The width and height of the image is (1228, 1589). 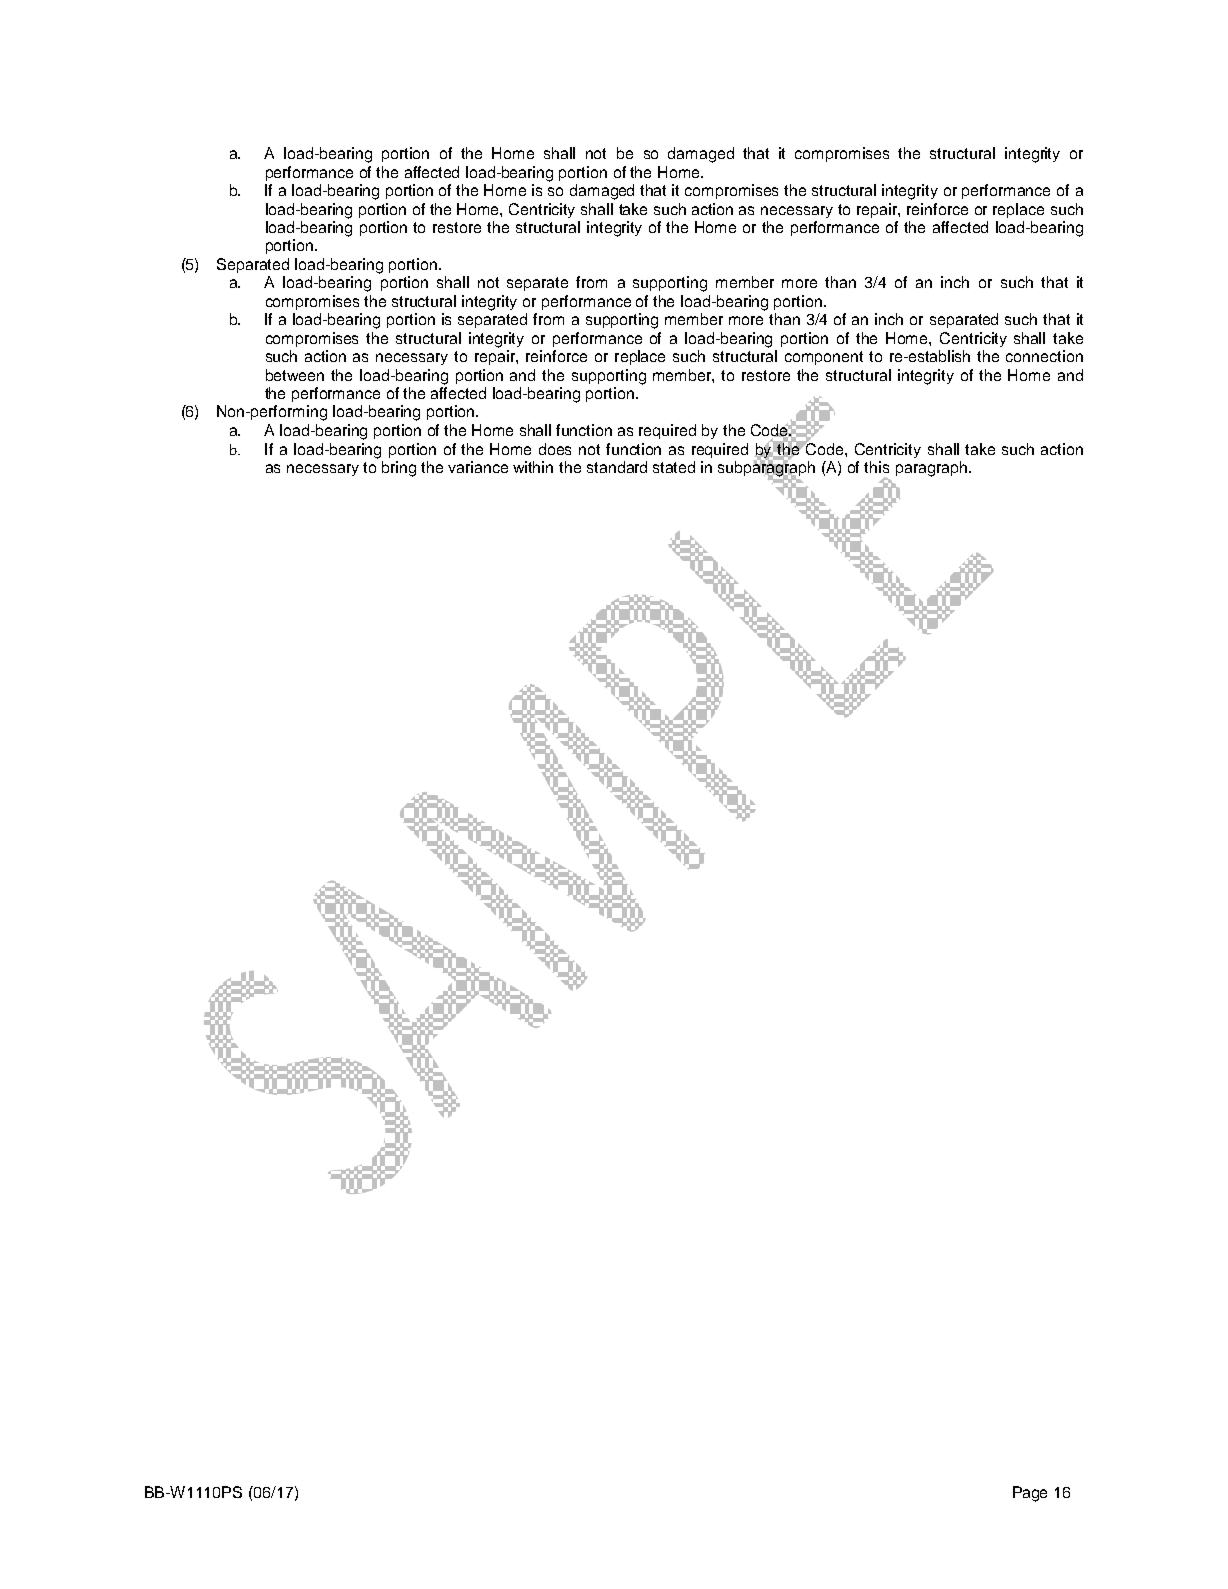 I want to click on between, so click(x=295, y=375).
